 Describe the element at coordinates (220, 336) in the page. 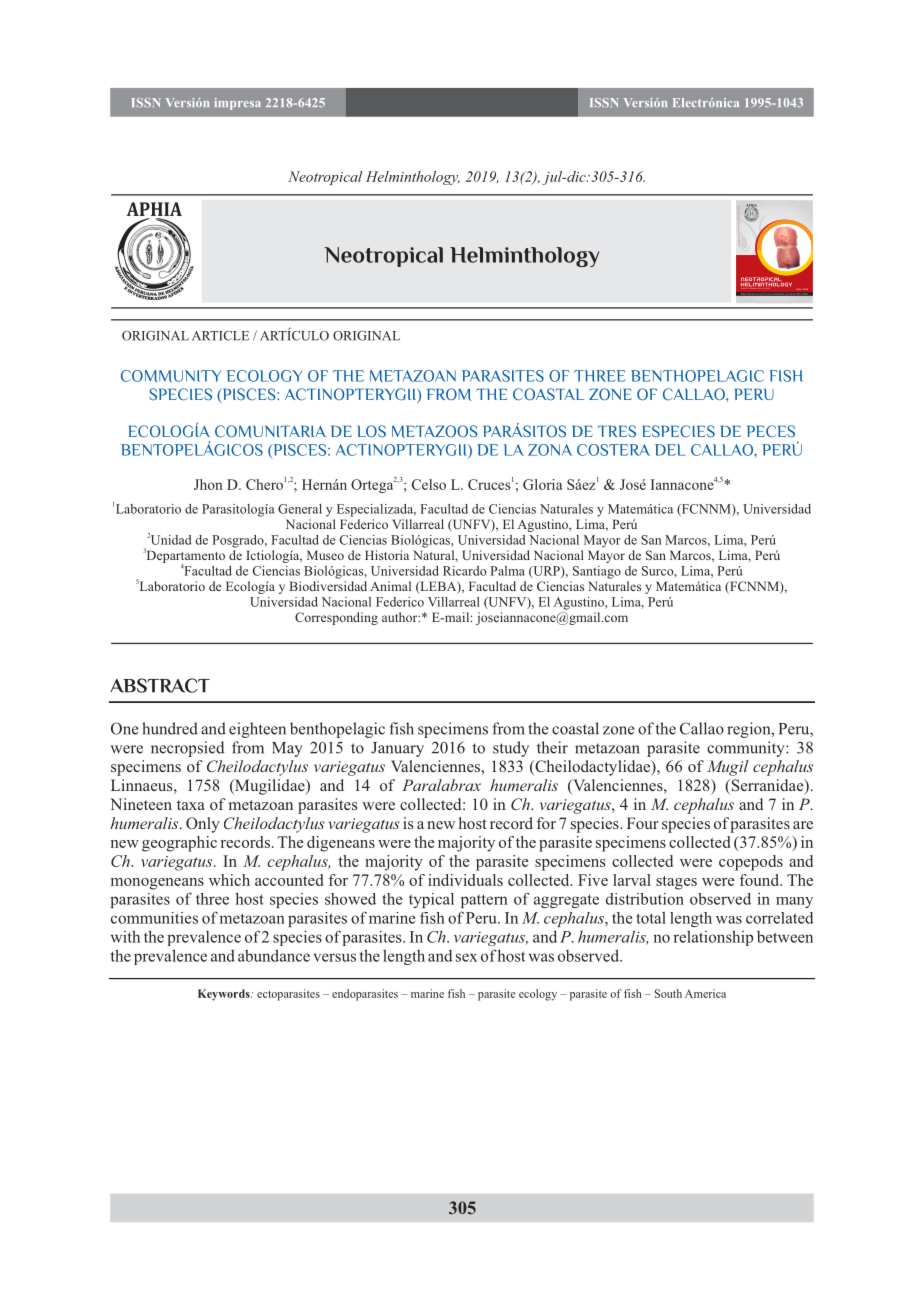

I see `ARTICLE` at that location.
